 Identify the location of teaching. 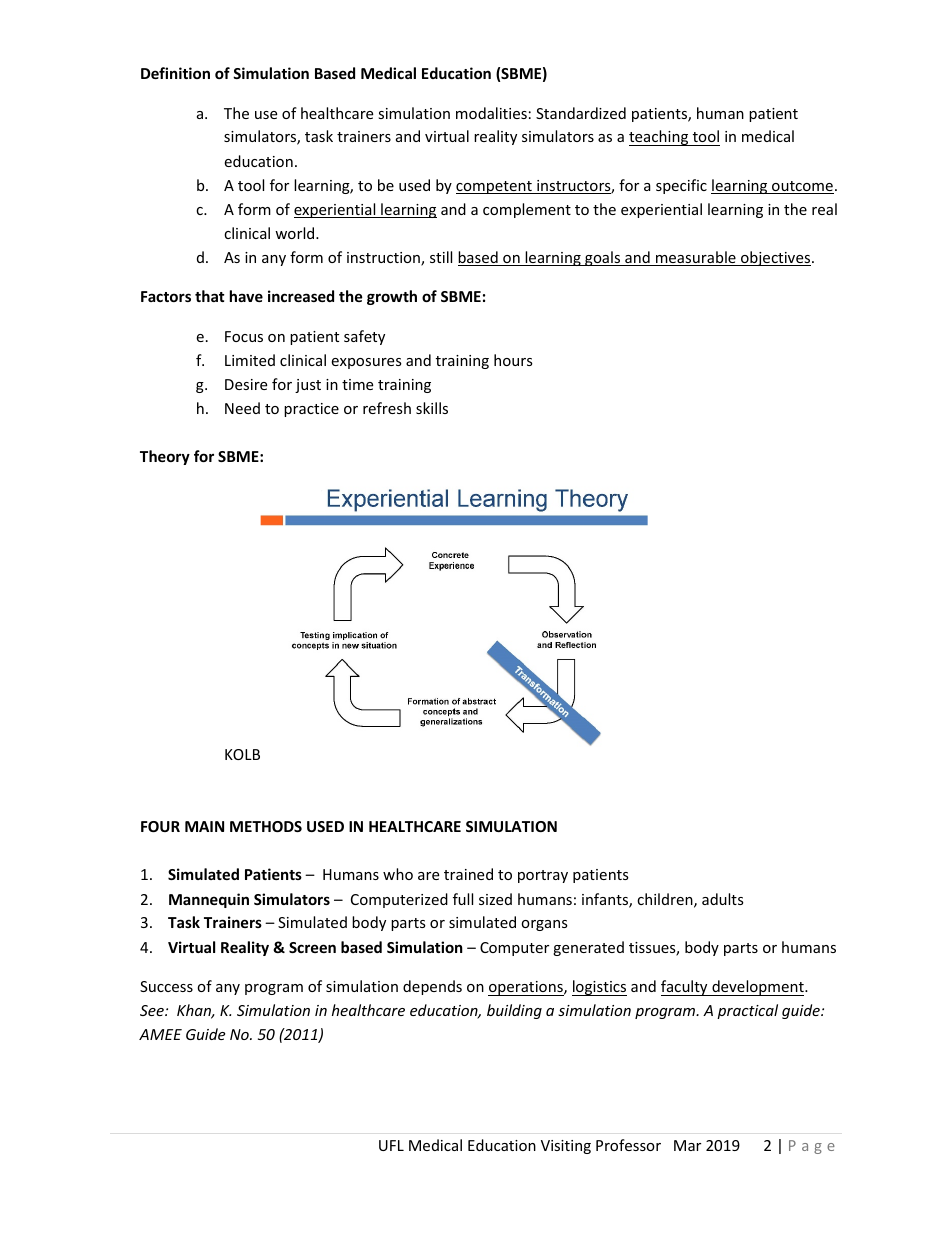
(660, 138).
